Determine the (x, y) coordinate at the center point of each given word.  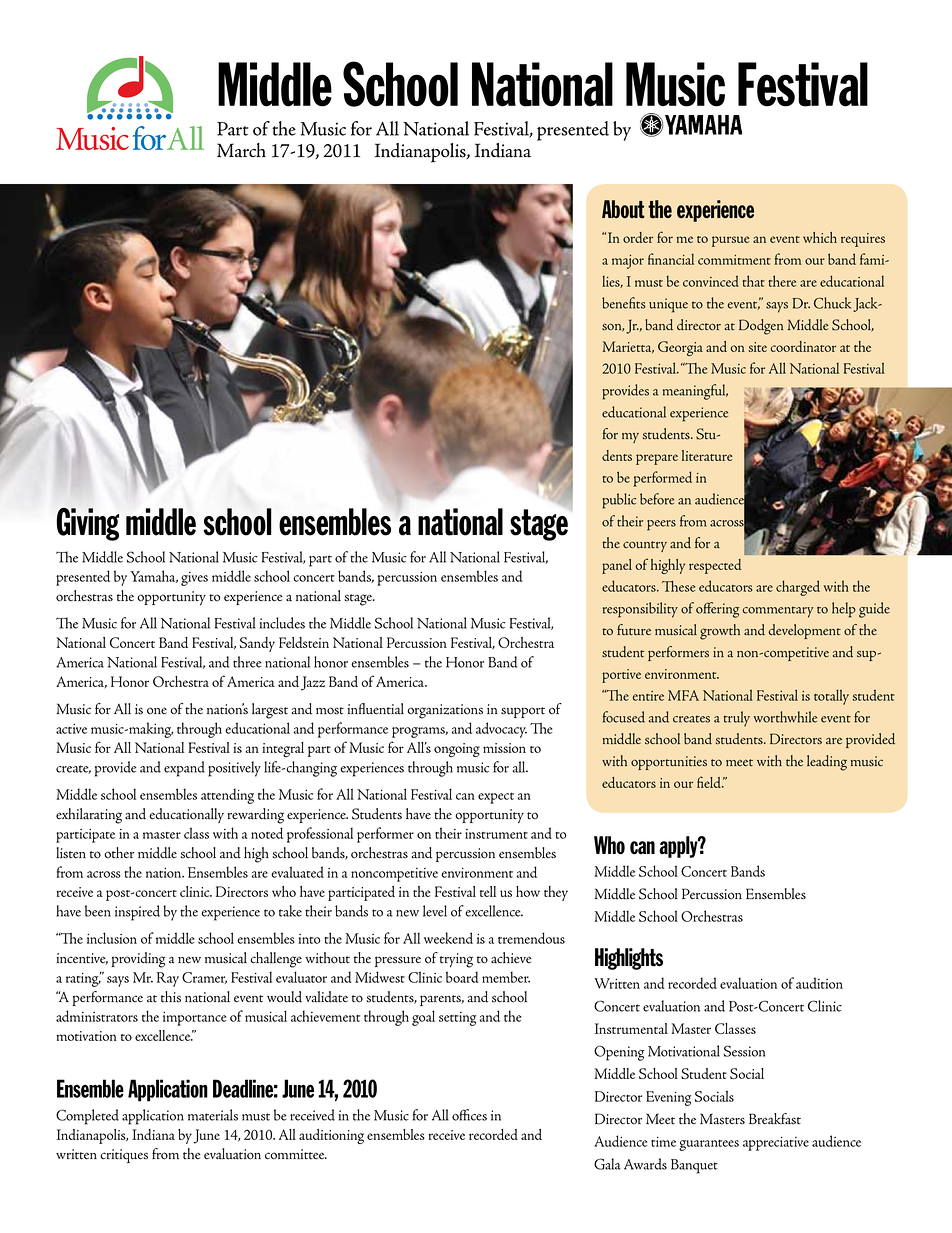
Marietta (628, 347)
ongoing (457, 750)
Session (744, 1051)
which (820, 237)
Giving (88, 524)
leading (827, 763)
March (241, 150)
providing (138, 960)
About (623, 209)
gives (194, 579)
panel (617, 566)
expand (184, 769)
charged (798, 588)
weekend (448, 938)
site (758, 347)
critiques (124, 1156)
